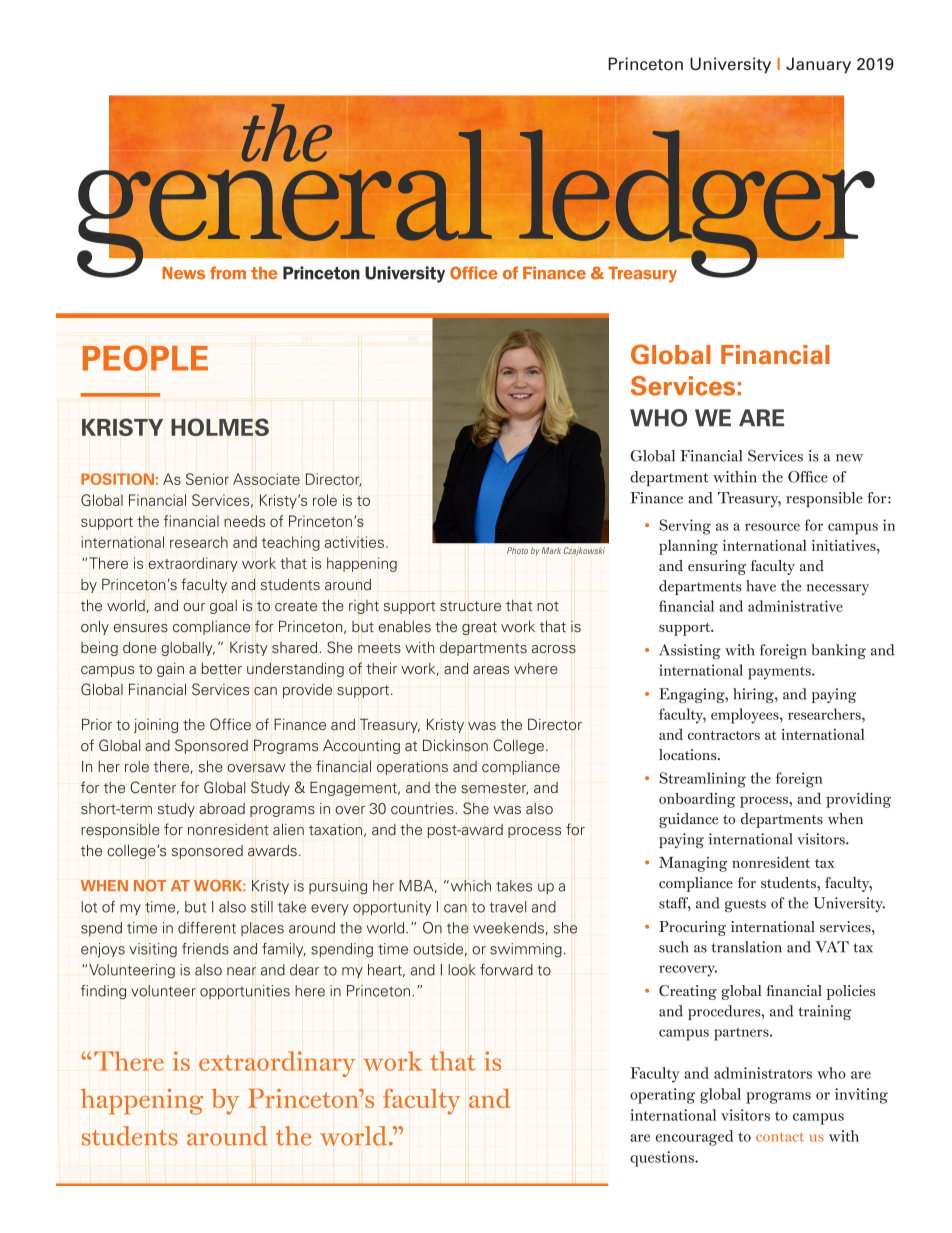 This screenshot has height=1233, width=952. Describe the element at coordinates (780, 1137) in the screenshot. I see `contact` at that location.
